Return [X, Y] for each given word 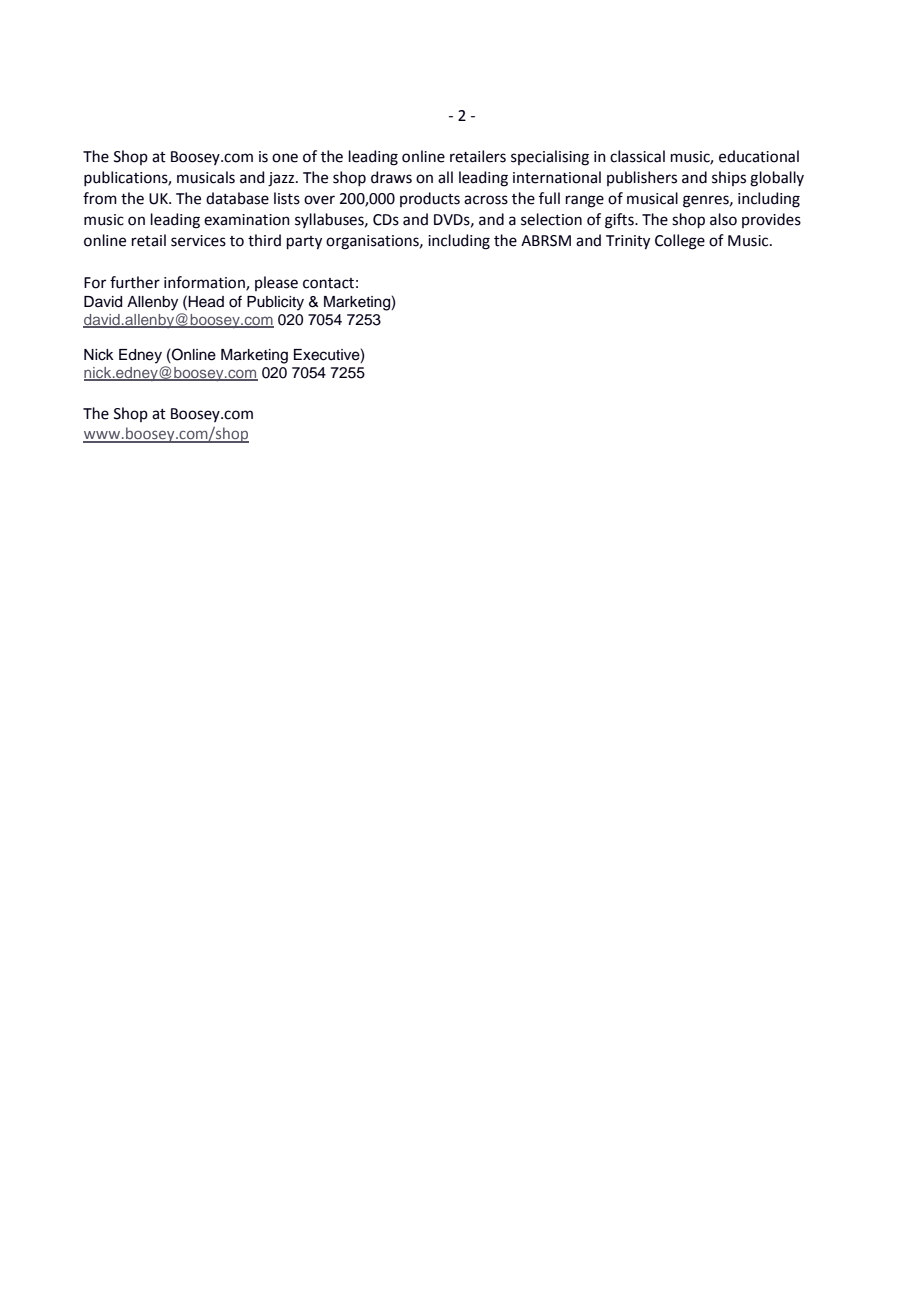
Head [206, 302]
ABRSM [546, 241]
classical [637, 156]
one [285, 158]
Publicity [275, 303]
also [723, 219]
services [198, 241]
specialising [550, 158]
